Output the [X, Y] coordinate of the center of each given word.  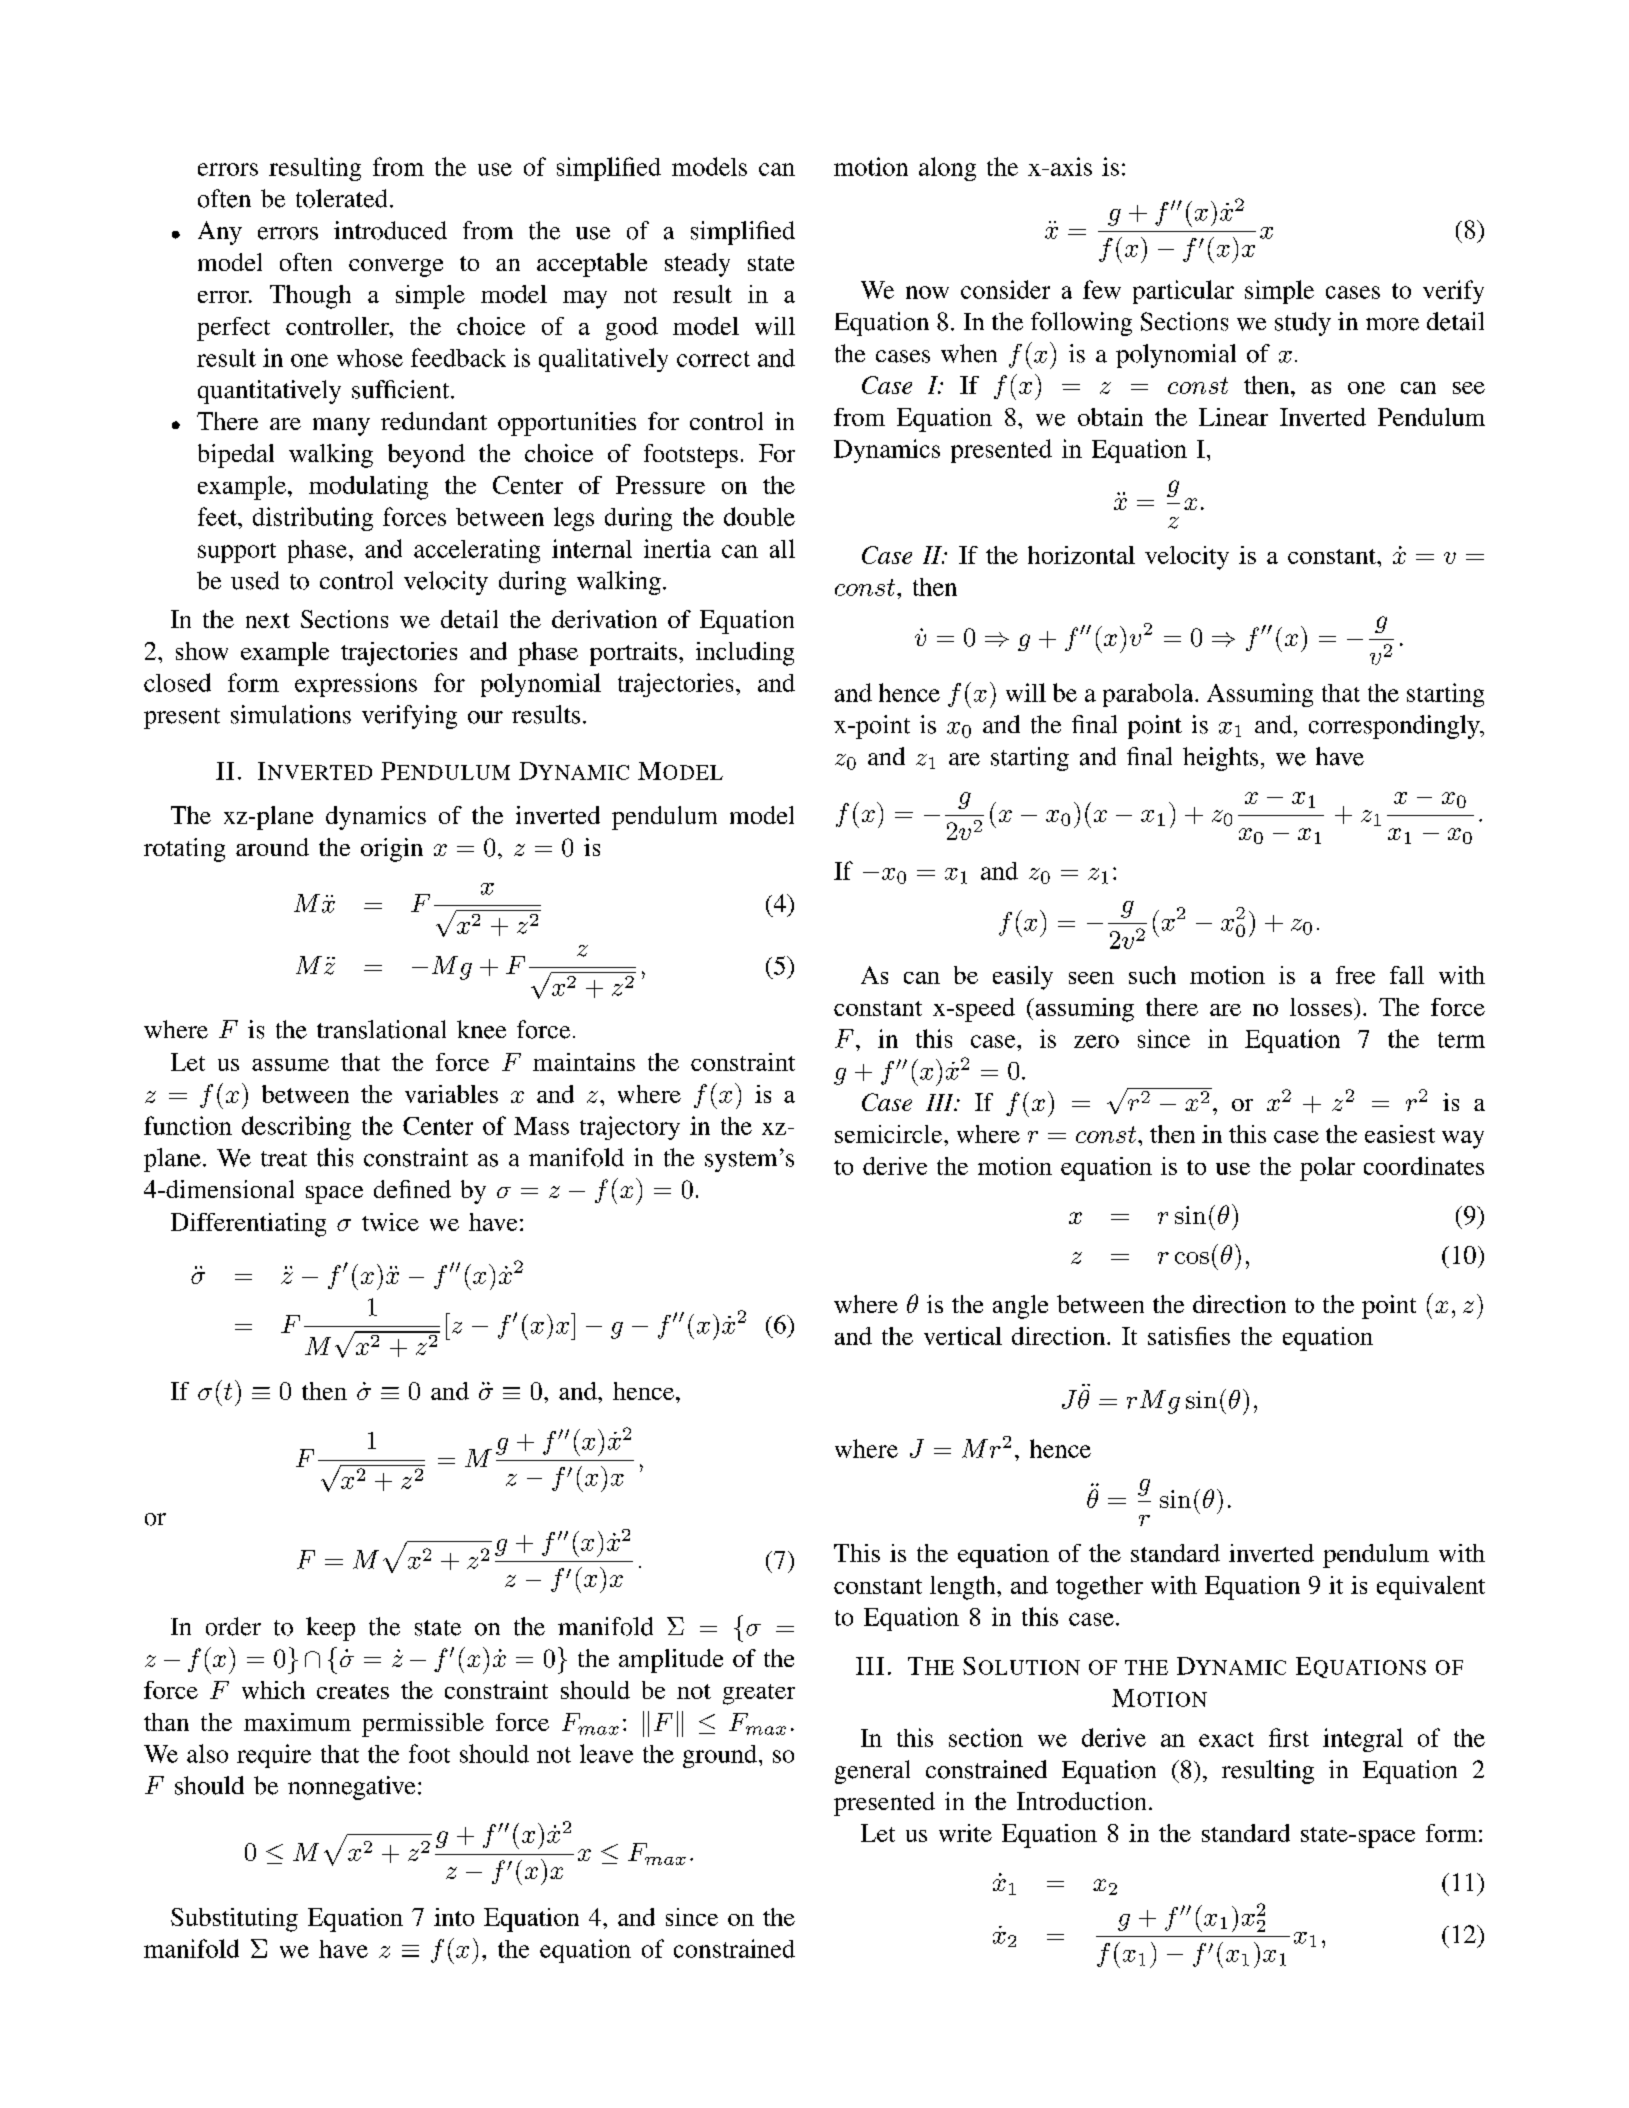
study [1303, 324]
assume [290, 1065]
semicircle [890, 1134]
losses [1321, 1007]
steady [697, 265]
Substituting [234, 1920]
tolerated [341, 198]
